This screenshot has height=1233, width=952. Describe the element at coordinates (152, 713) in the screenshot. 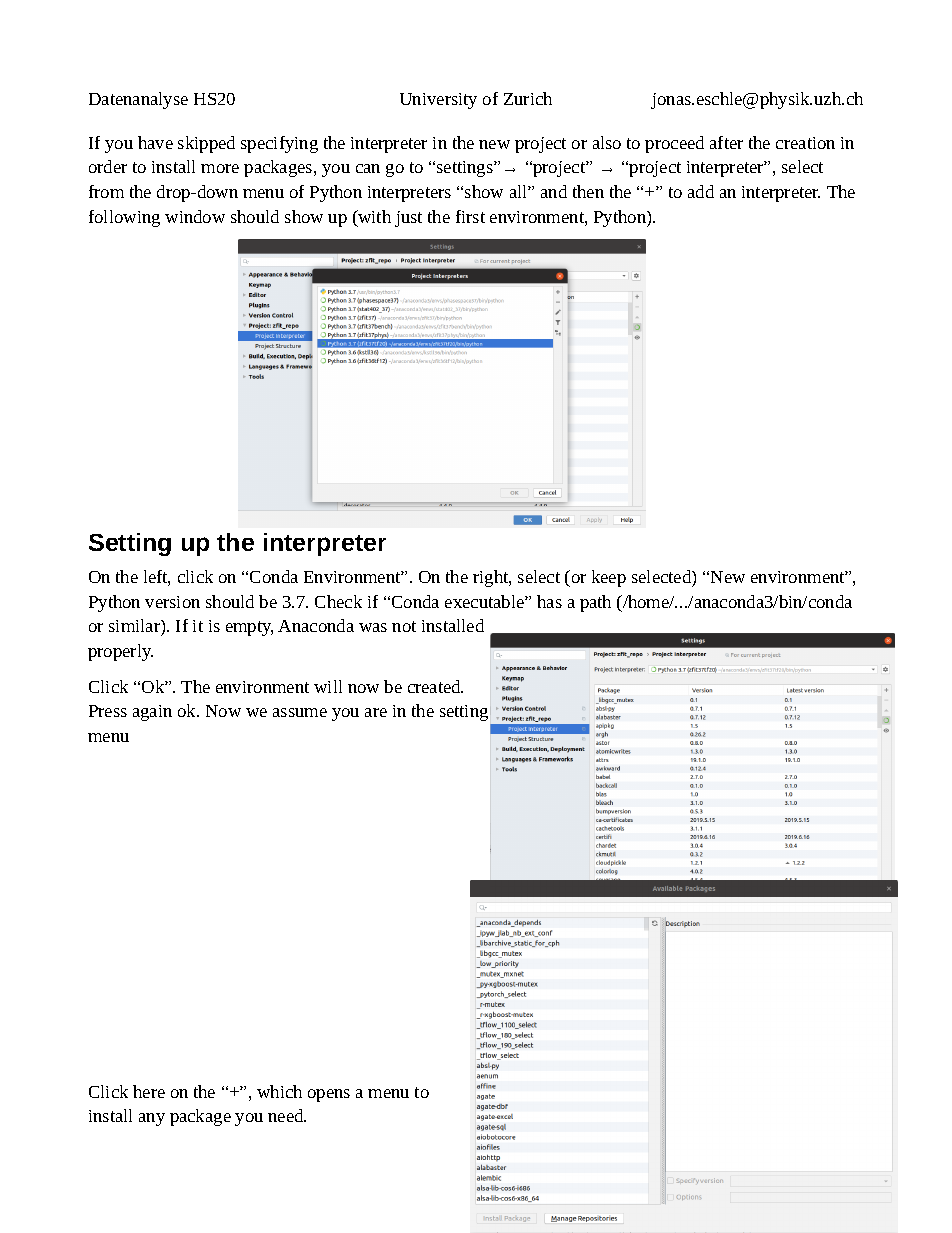

I see `again` at that location.
